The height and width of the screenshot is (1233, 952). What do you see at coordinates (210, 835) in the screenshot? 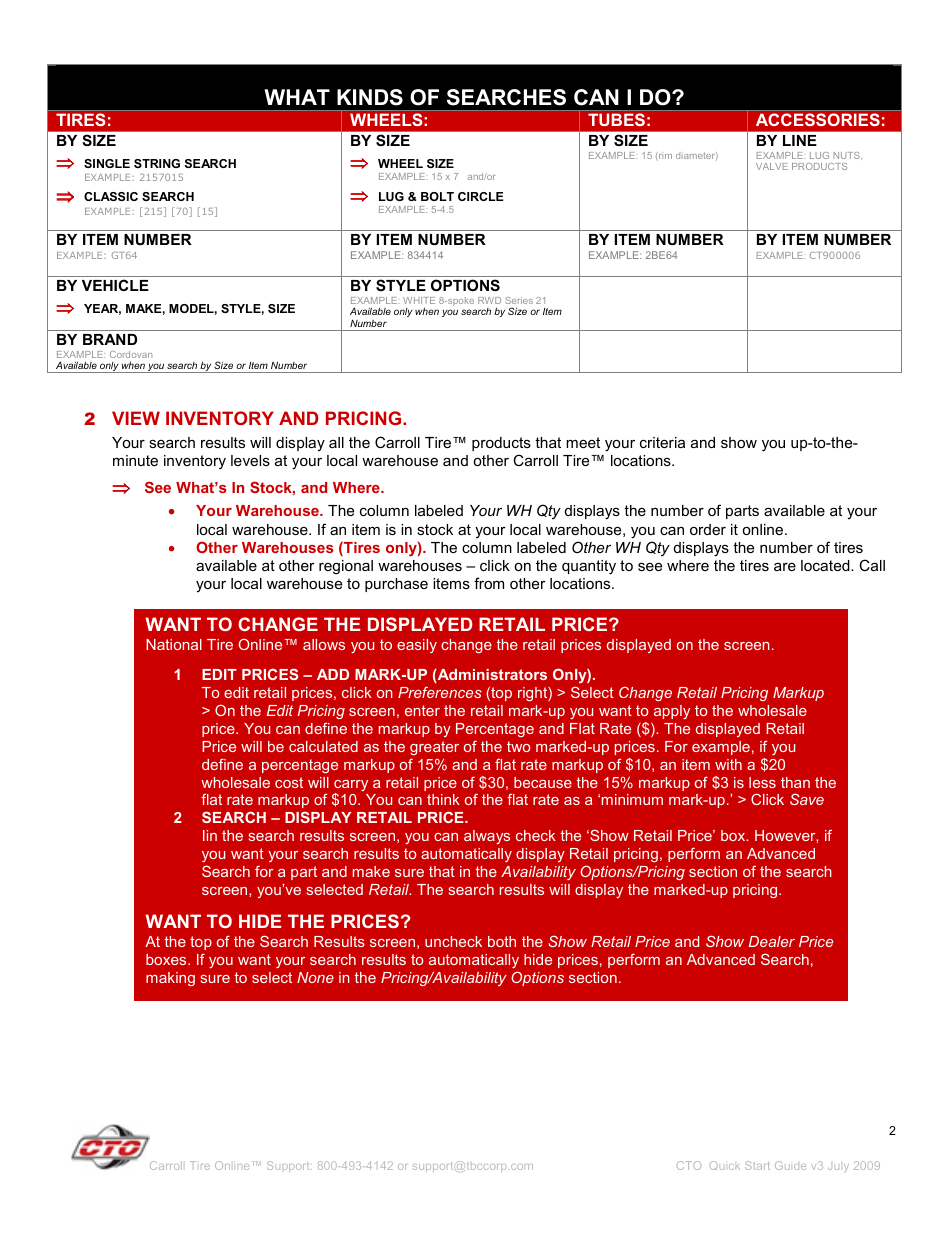
I see `Iin` at bounding box center [210, 835].
